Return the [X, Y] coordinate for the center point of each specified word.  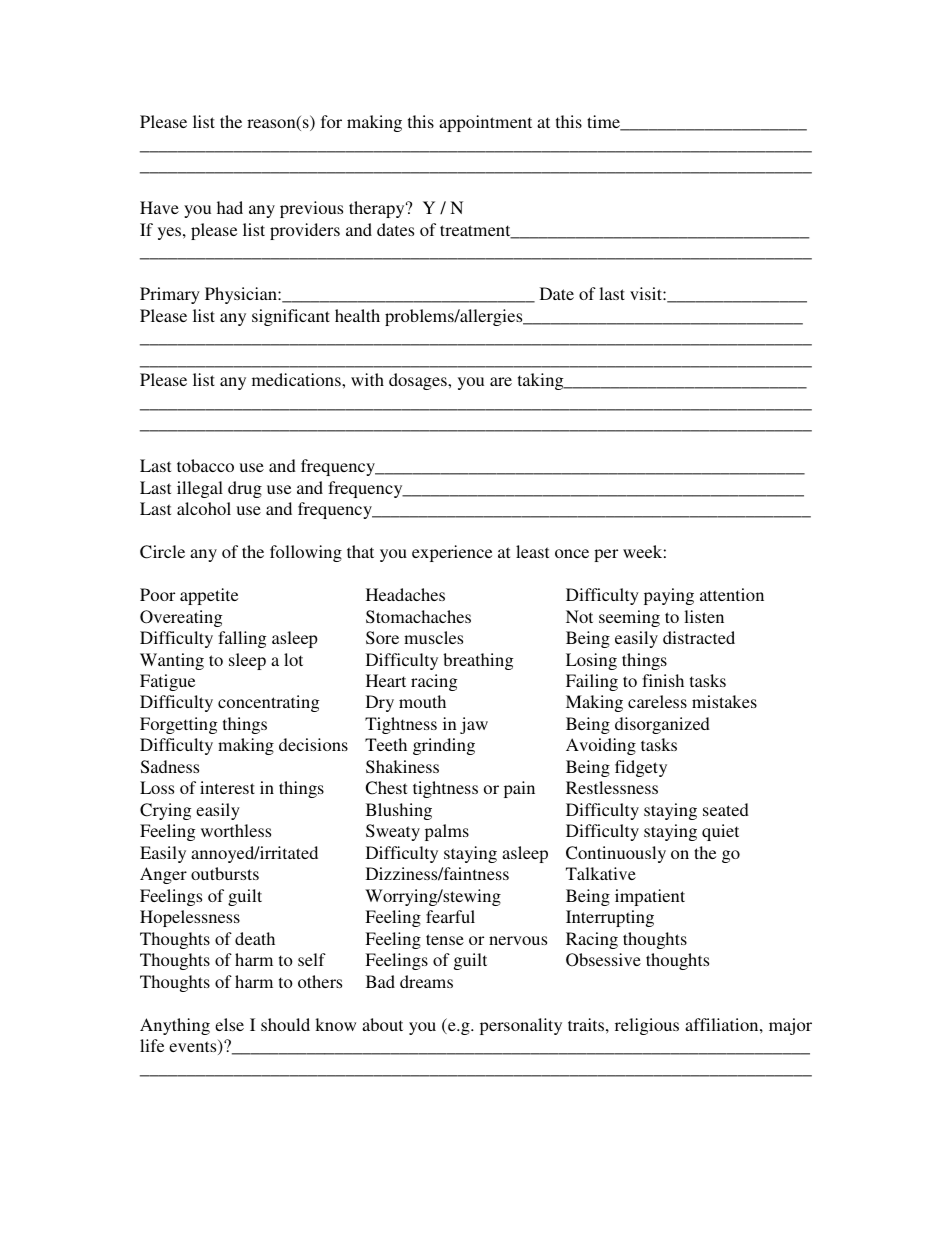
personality [521, 1026]
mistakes [724, 701]
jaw [474, 725]
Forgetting [178, 725]
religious [647, 1026]
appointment [485, 123]
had [230, 207]
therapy [378, 209]
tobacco [205, 465]
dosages [419, 381]
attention [732, 594]
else [229, 1024]
